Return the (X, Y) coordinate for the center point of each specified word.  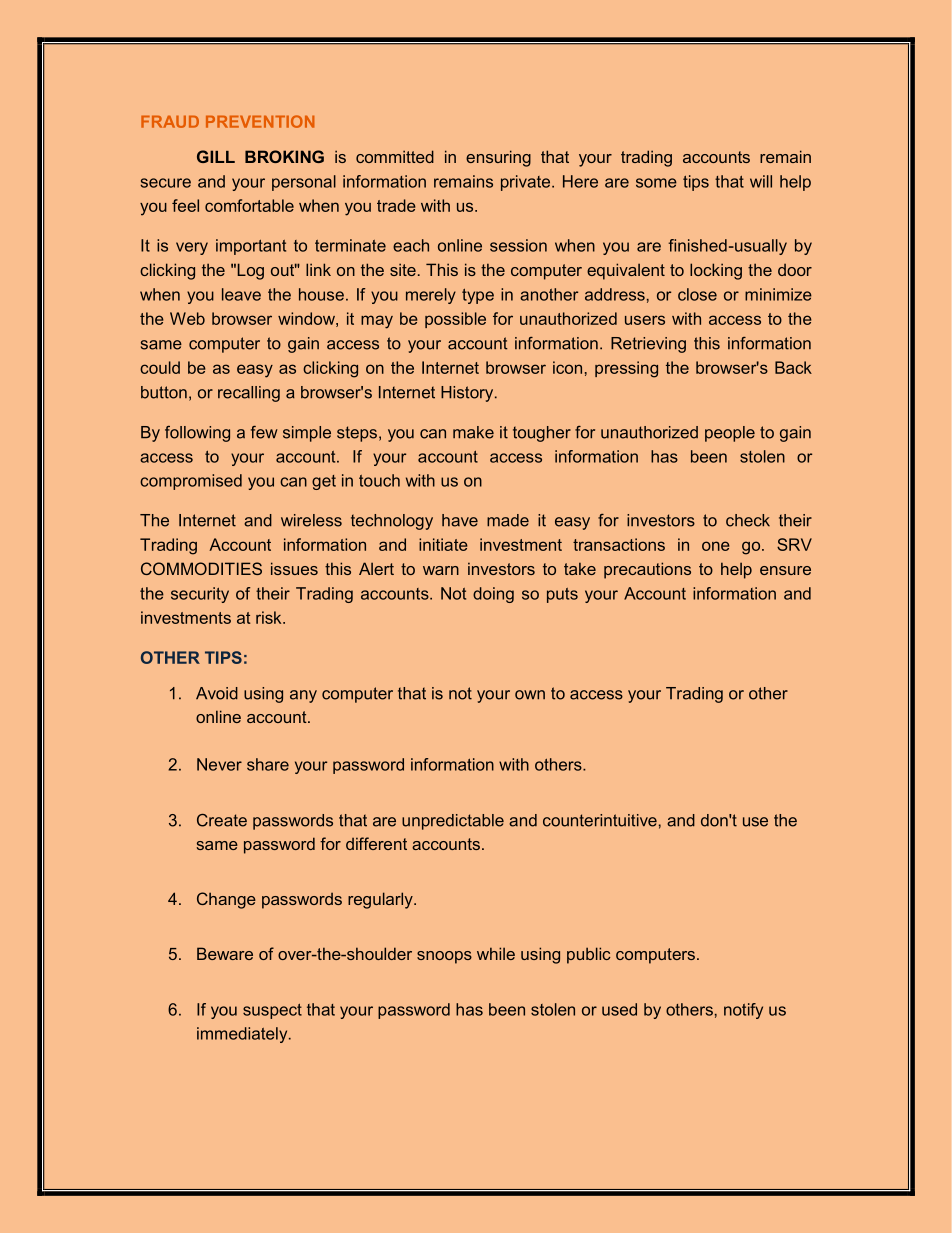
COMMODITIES (201, 568)
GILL (216, 156)
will (761, 181)
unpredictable (453, 822)
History (468, 394)
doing (493, 595)
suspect (272, 1011)
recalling (249, 394)
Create (222, 820)
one (716, 546)
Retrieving (648, 345)
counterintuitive (600, 820)
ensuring (498, 158)
